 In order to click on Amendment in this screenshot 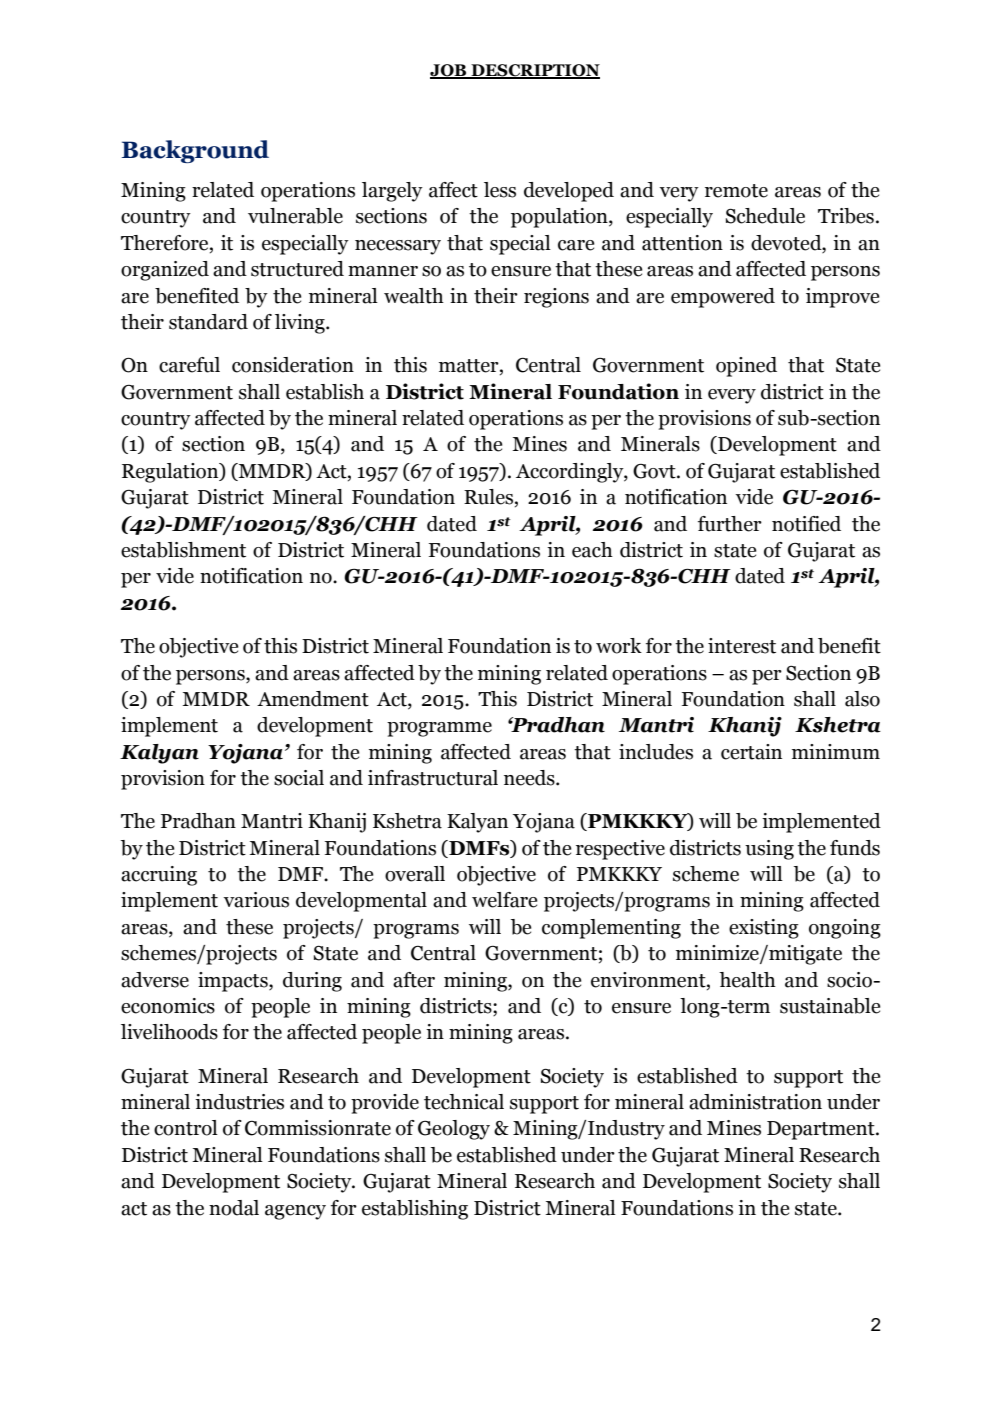, I will do `click(313, 699)`.
